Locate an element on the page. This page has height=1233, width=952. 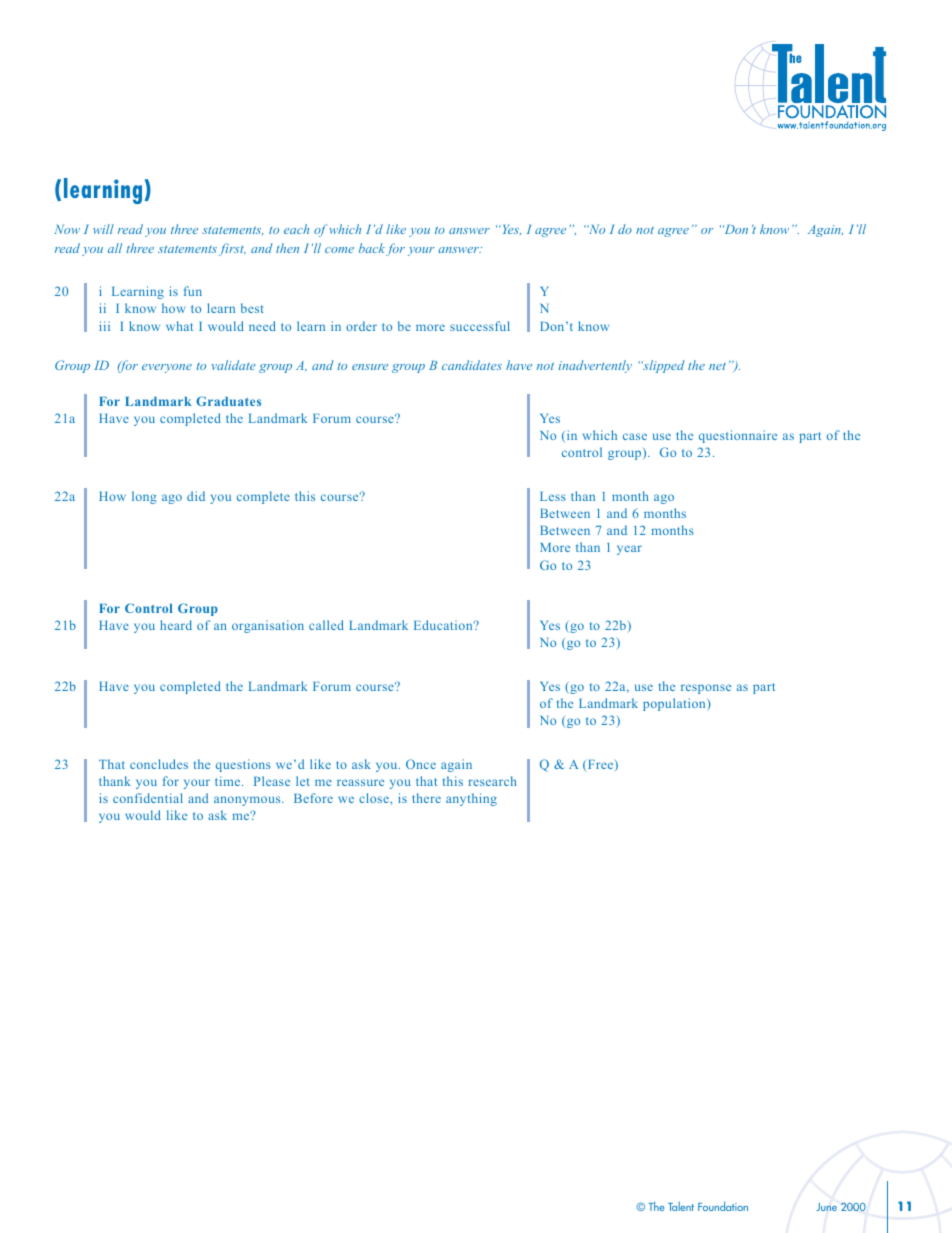
questionnaire is located at coordinates (738, 436).
